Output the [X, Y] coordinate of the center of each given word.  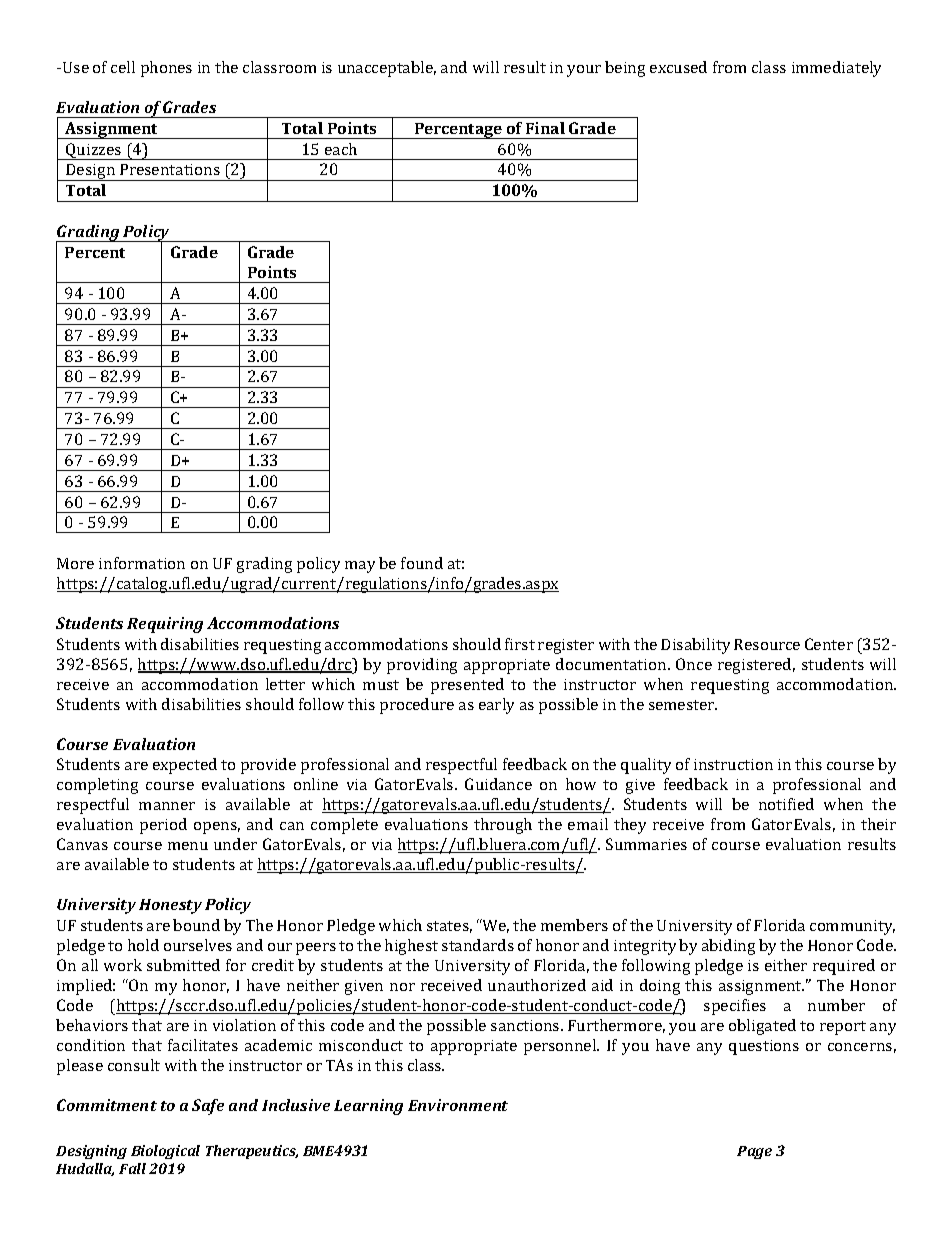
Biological [165, 1152]
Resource [767, 644]
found [422, 563]
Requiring [165, 625]
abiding [728, 947]
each [341, 149]
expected [185, 766]
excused [678, 67]
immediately [836, 69]
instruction [733, 764]
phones [166, 69]
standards [478, 945]
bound [196, 925]
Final [545, 128]
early [496, 706]
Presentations [170, 169]
